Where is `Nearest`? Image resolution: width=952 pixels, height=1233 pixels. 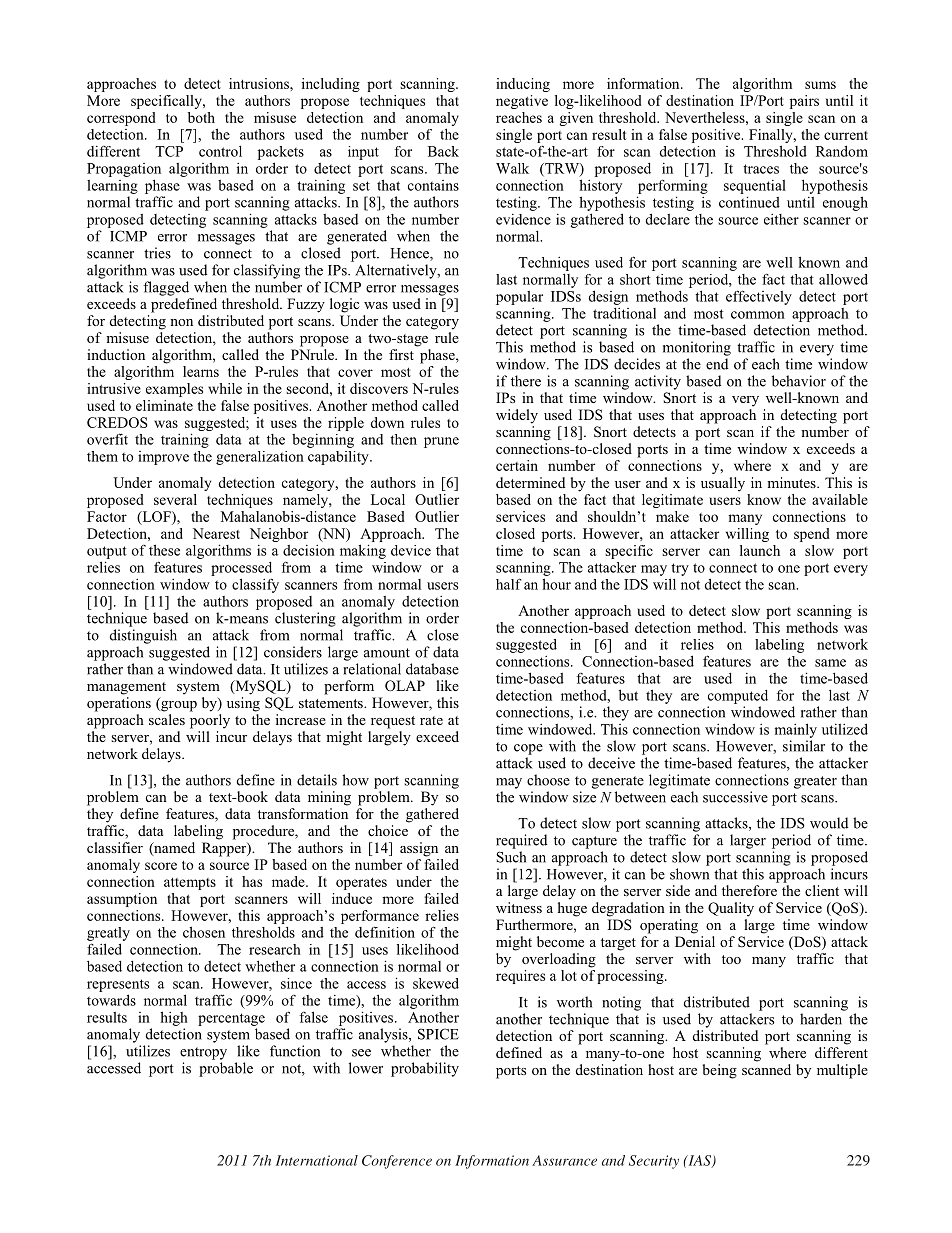 Nearest is located at coordinates (216, 533).
